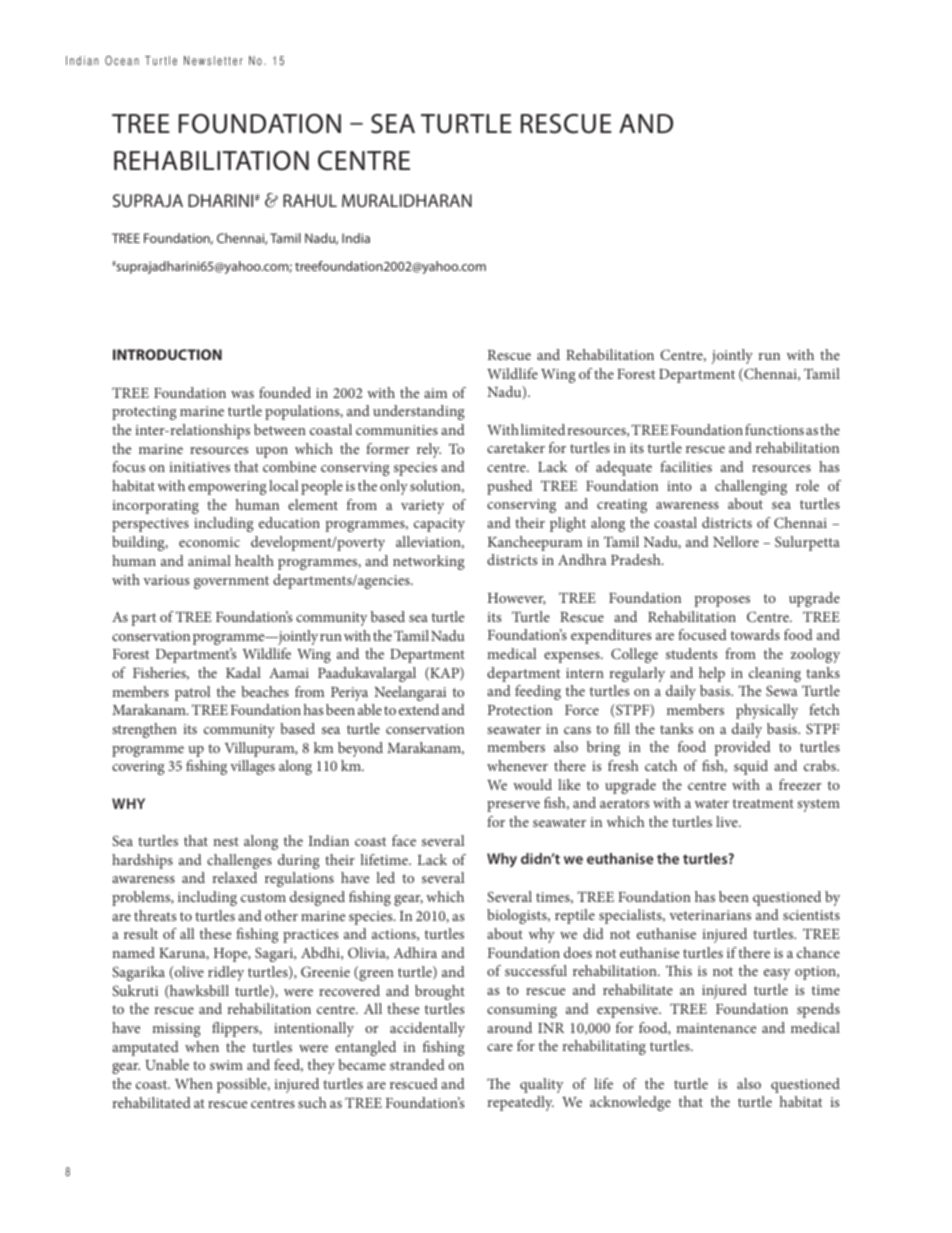 The width and height of the screenshot is (952, 1233). I want to click on proposes, so click(722, 601).
